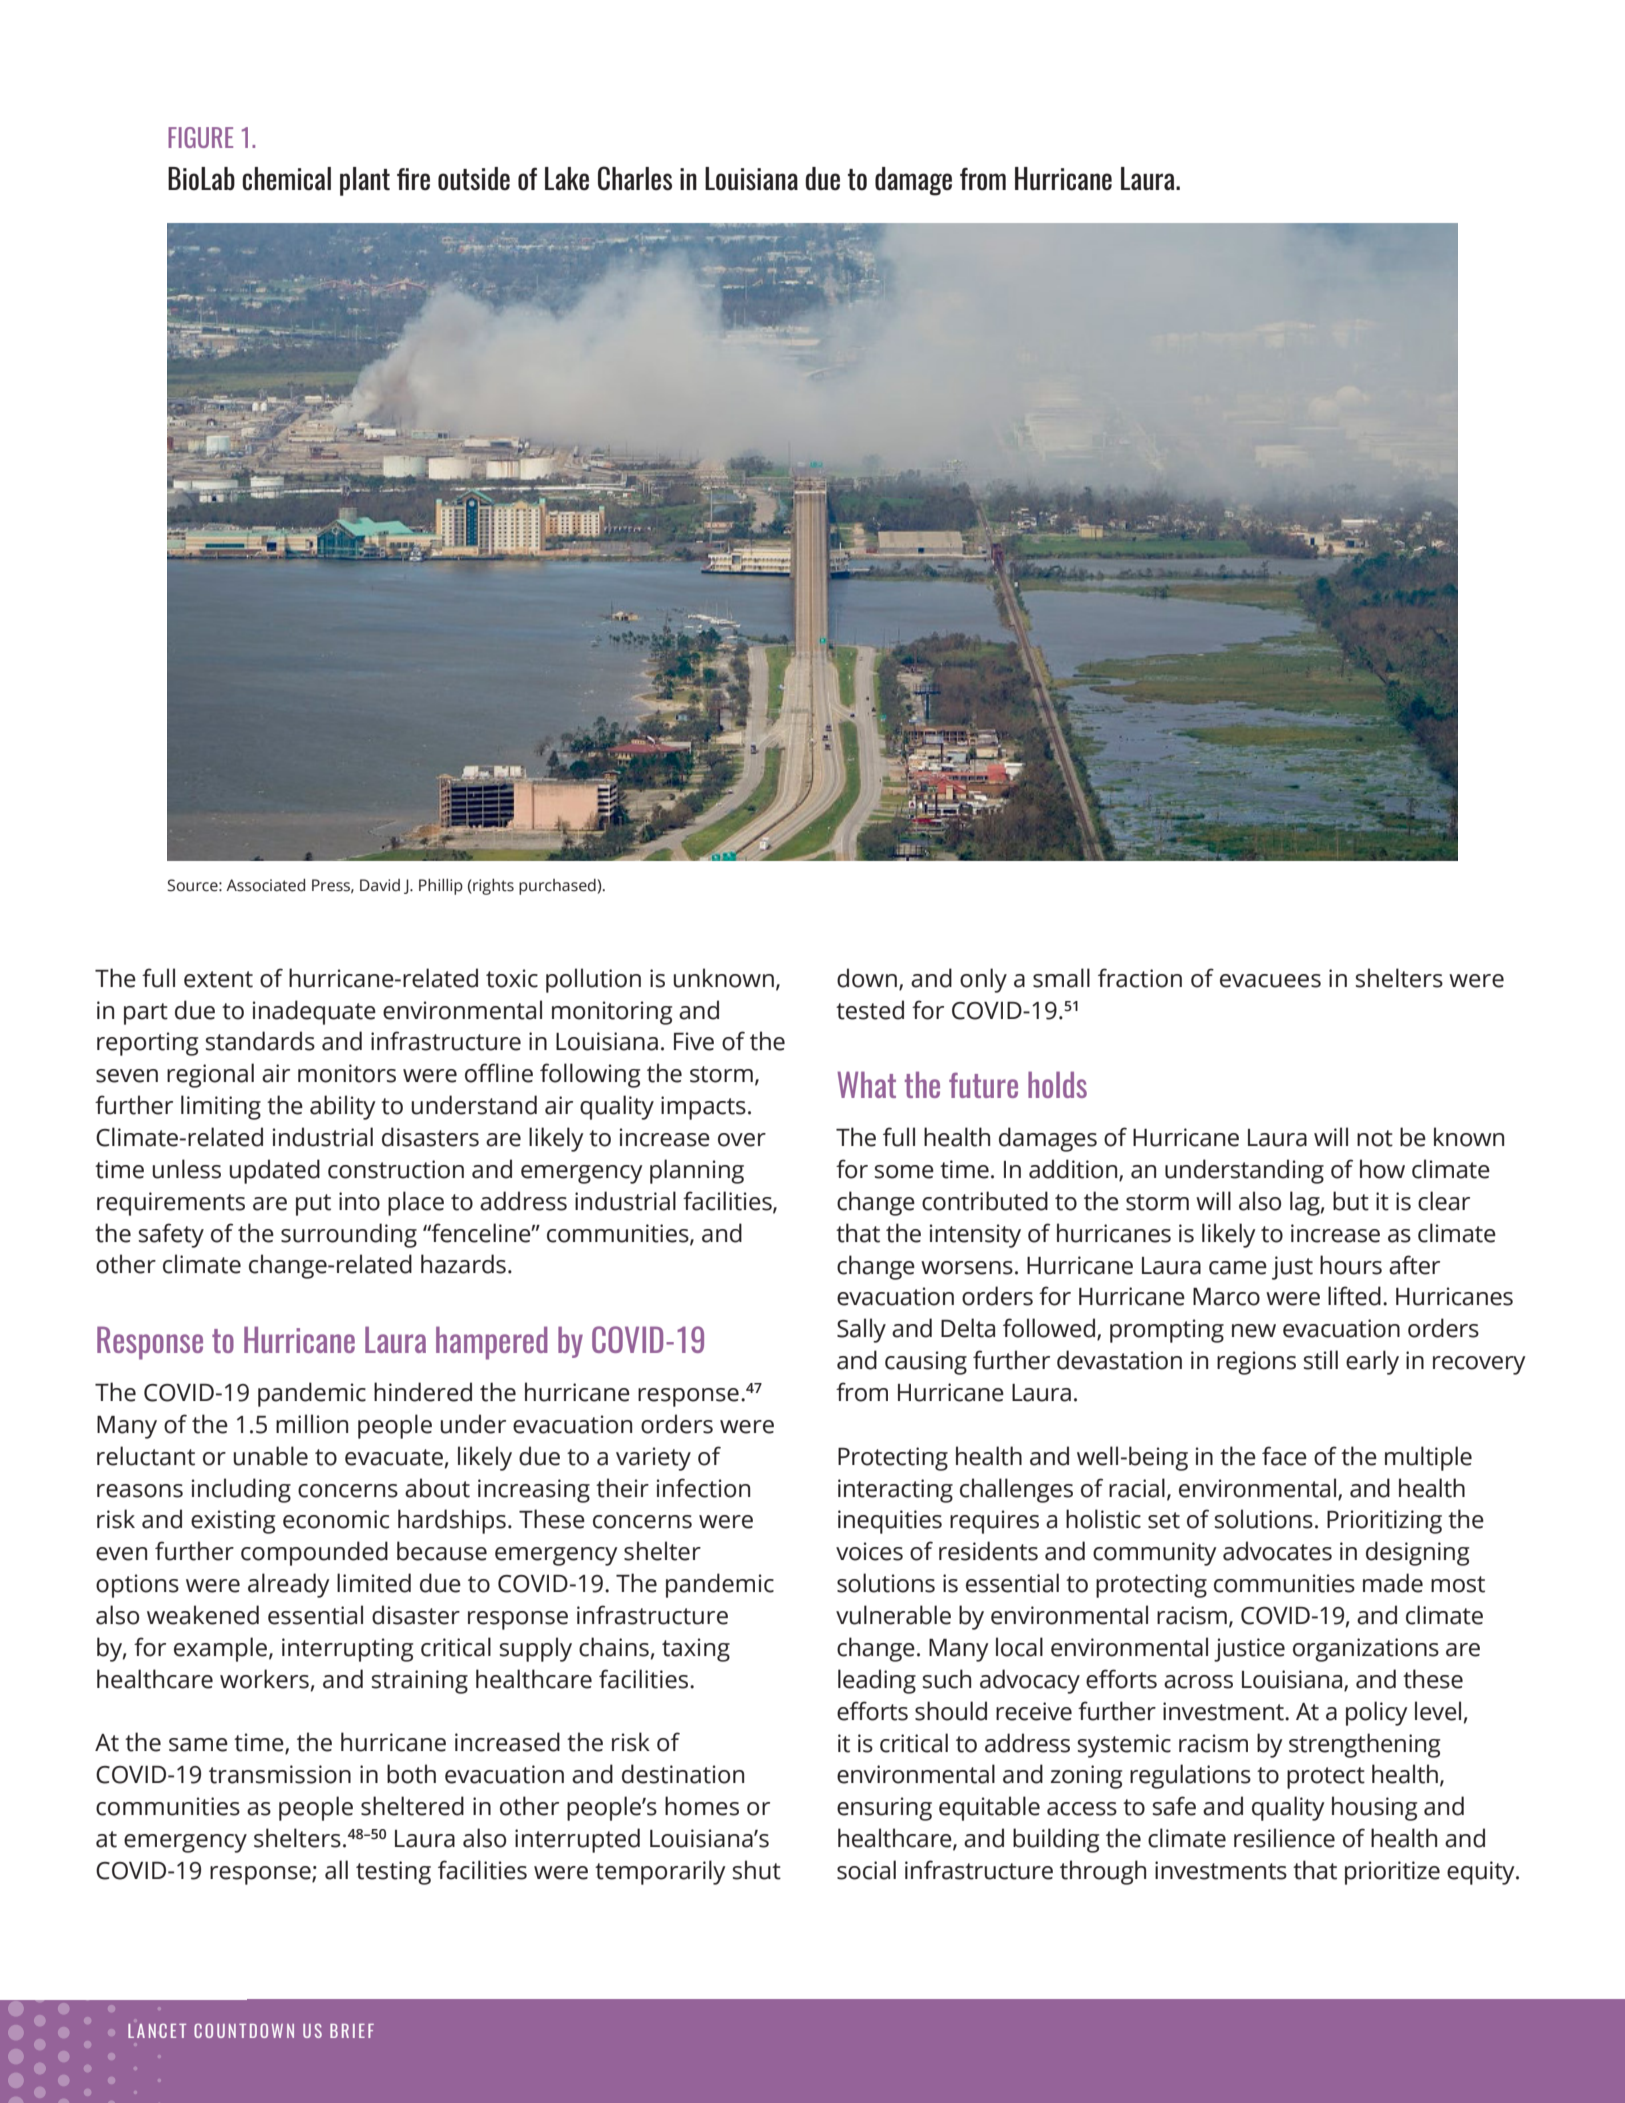 The image size is (1625, 2103). Describe the element at coordinates (861, 1330) in the image. I see `Sally` at that location.
